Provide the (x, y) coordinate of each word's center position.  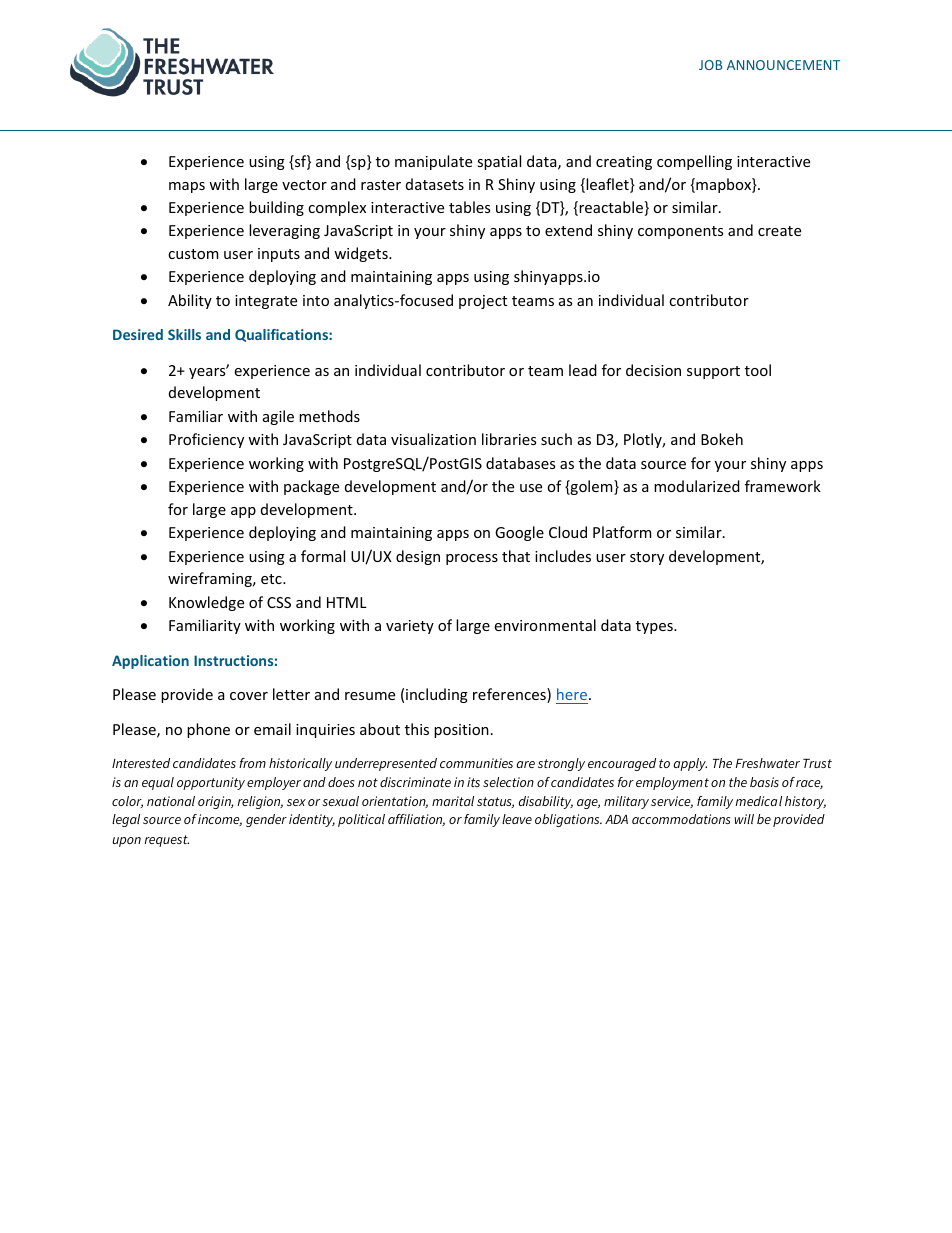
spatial (499, 162)
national (171, 801)
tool (758, 370)
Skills (184, 334)
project (483, 302)
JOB (710, 65)
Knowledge (206, 603)
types (655, 627)
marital (453, 801)
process (472, 559)
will (744, 819)
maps (187, 187)
